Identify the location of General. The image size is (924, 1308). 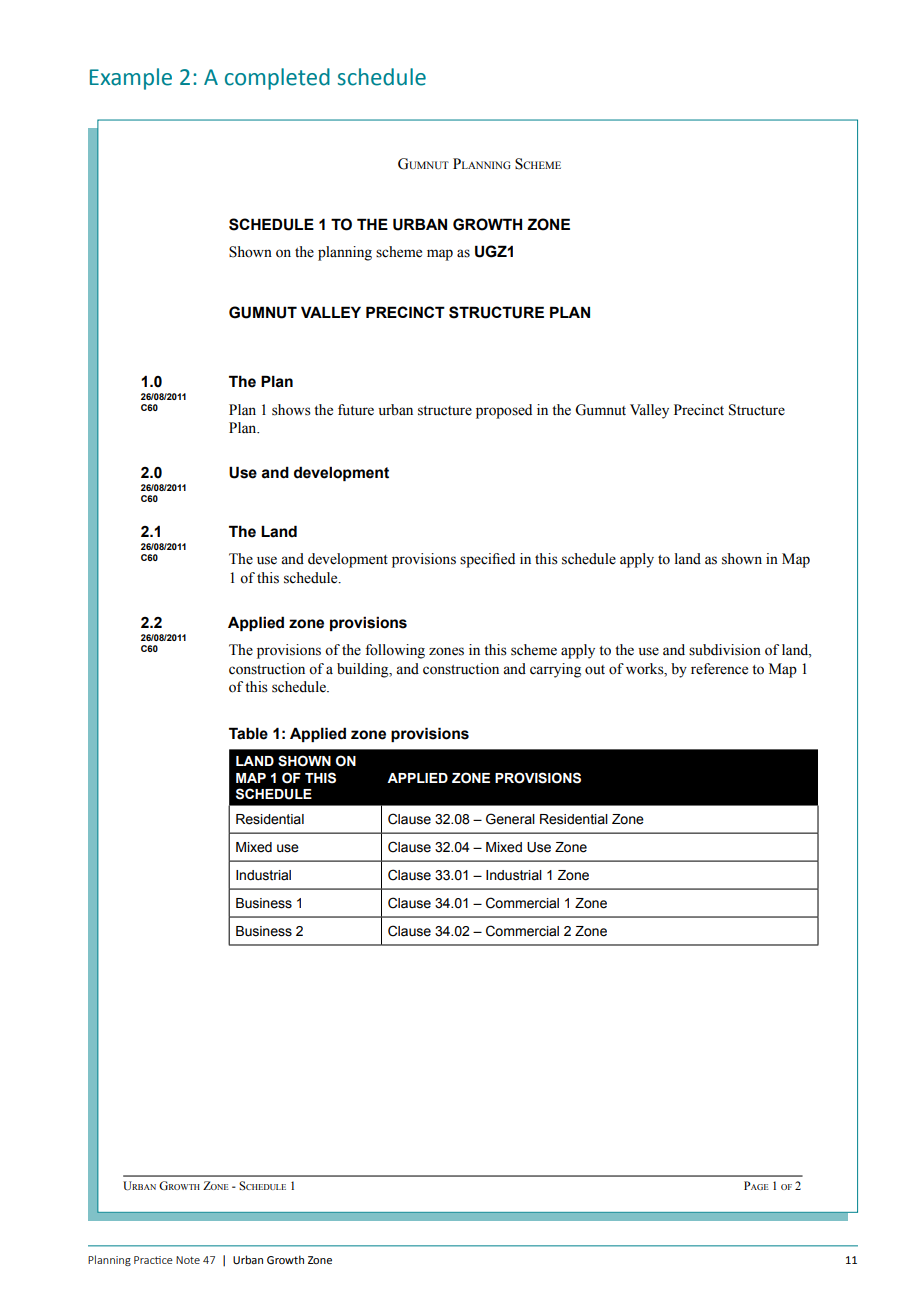
(510, 819).
